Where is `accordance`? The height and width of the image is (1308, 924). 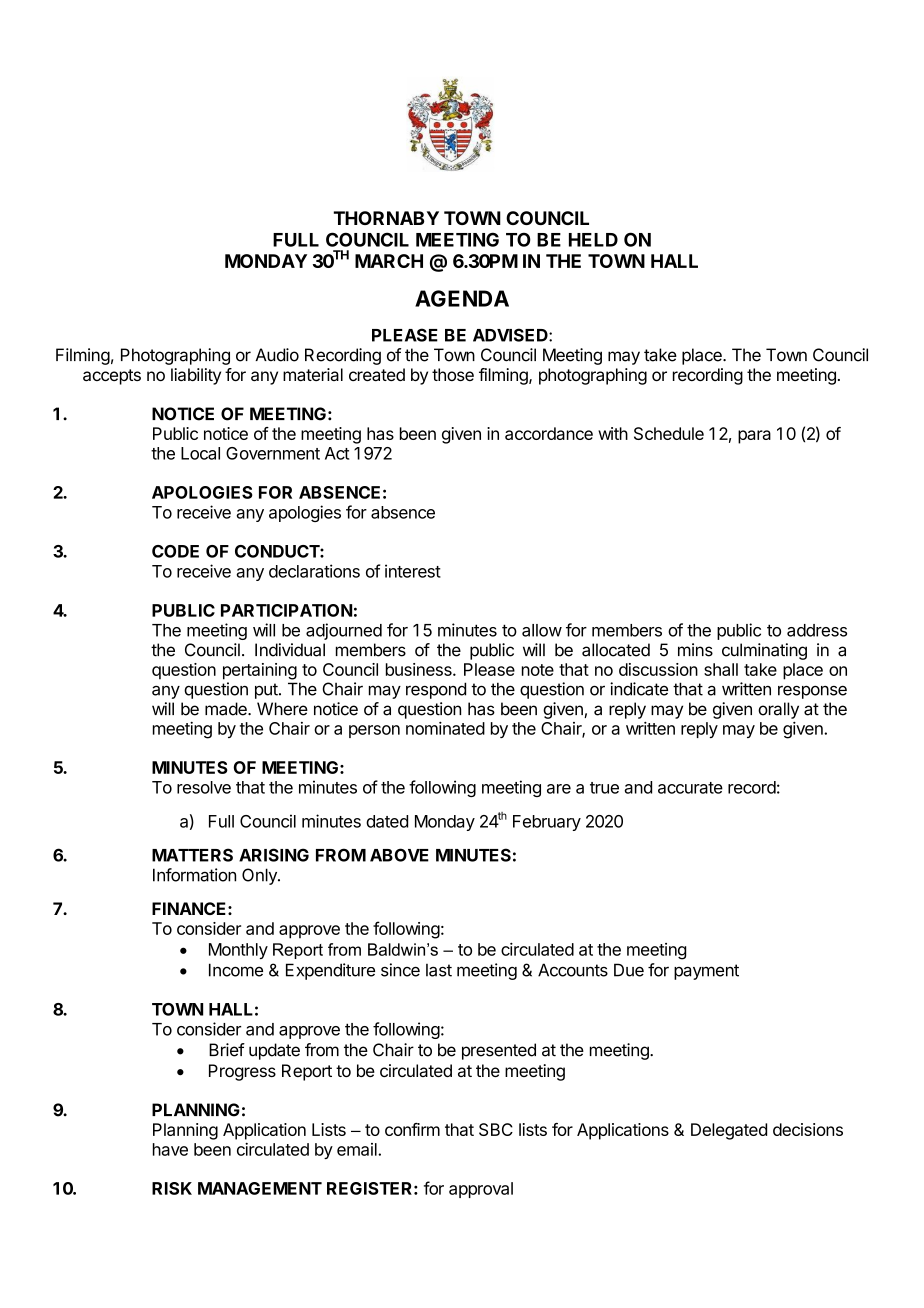
accordance is located at coordinates (549, 433).
